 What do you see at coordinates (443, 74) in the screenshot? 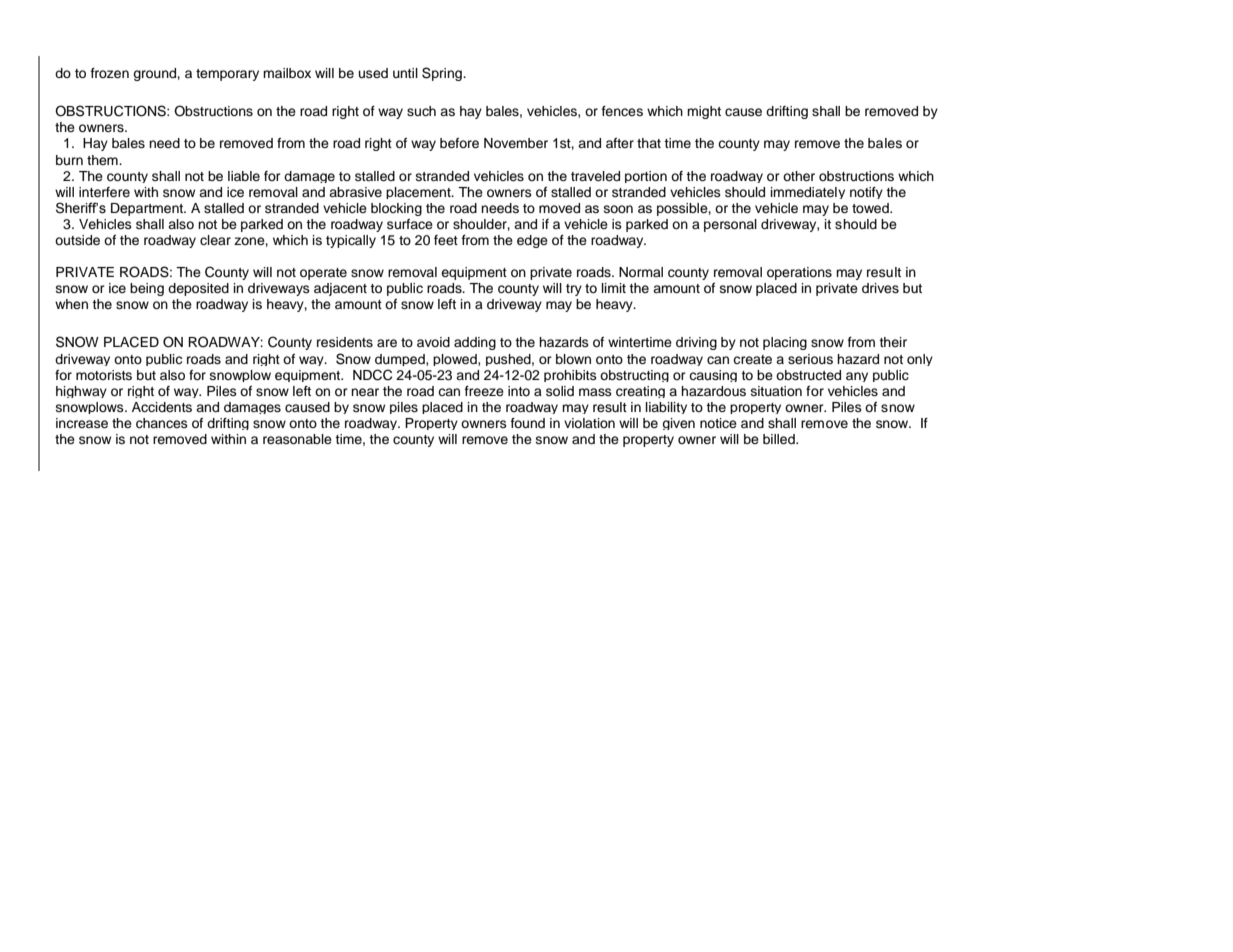
I see `Spring` at bounding box center [443, 74].
